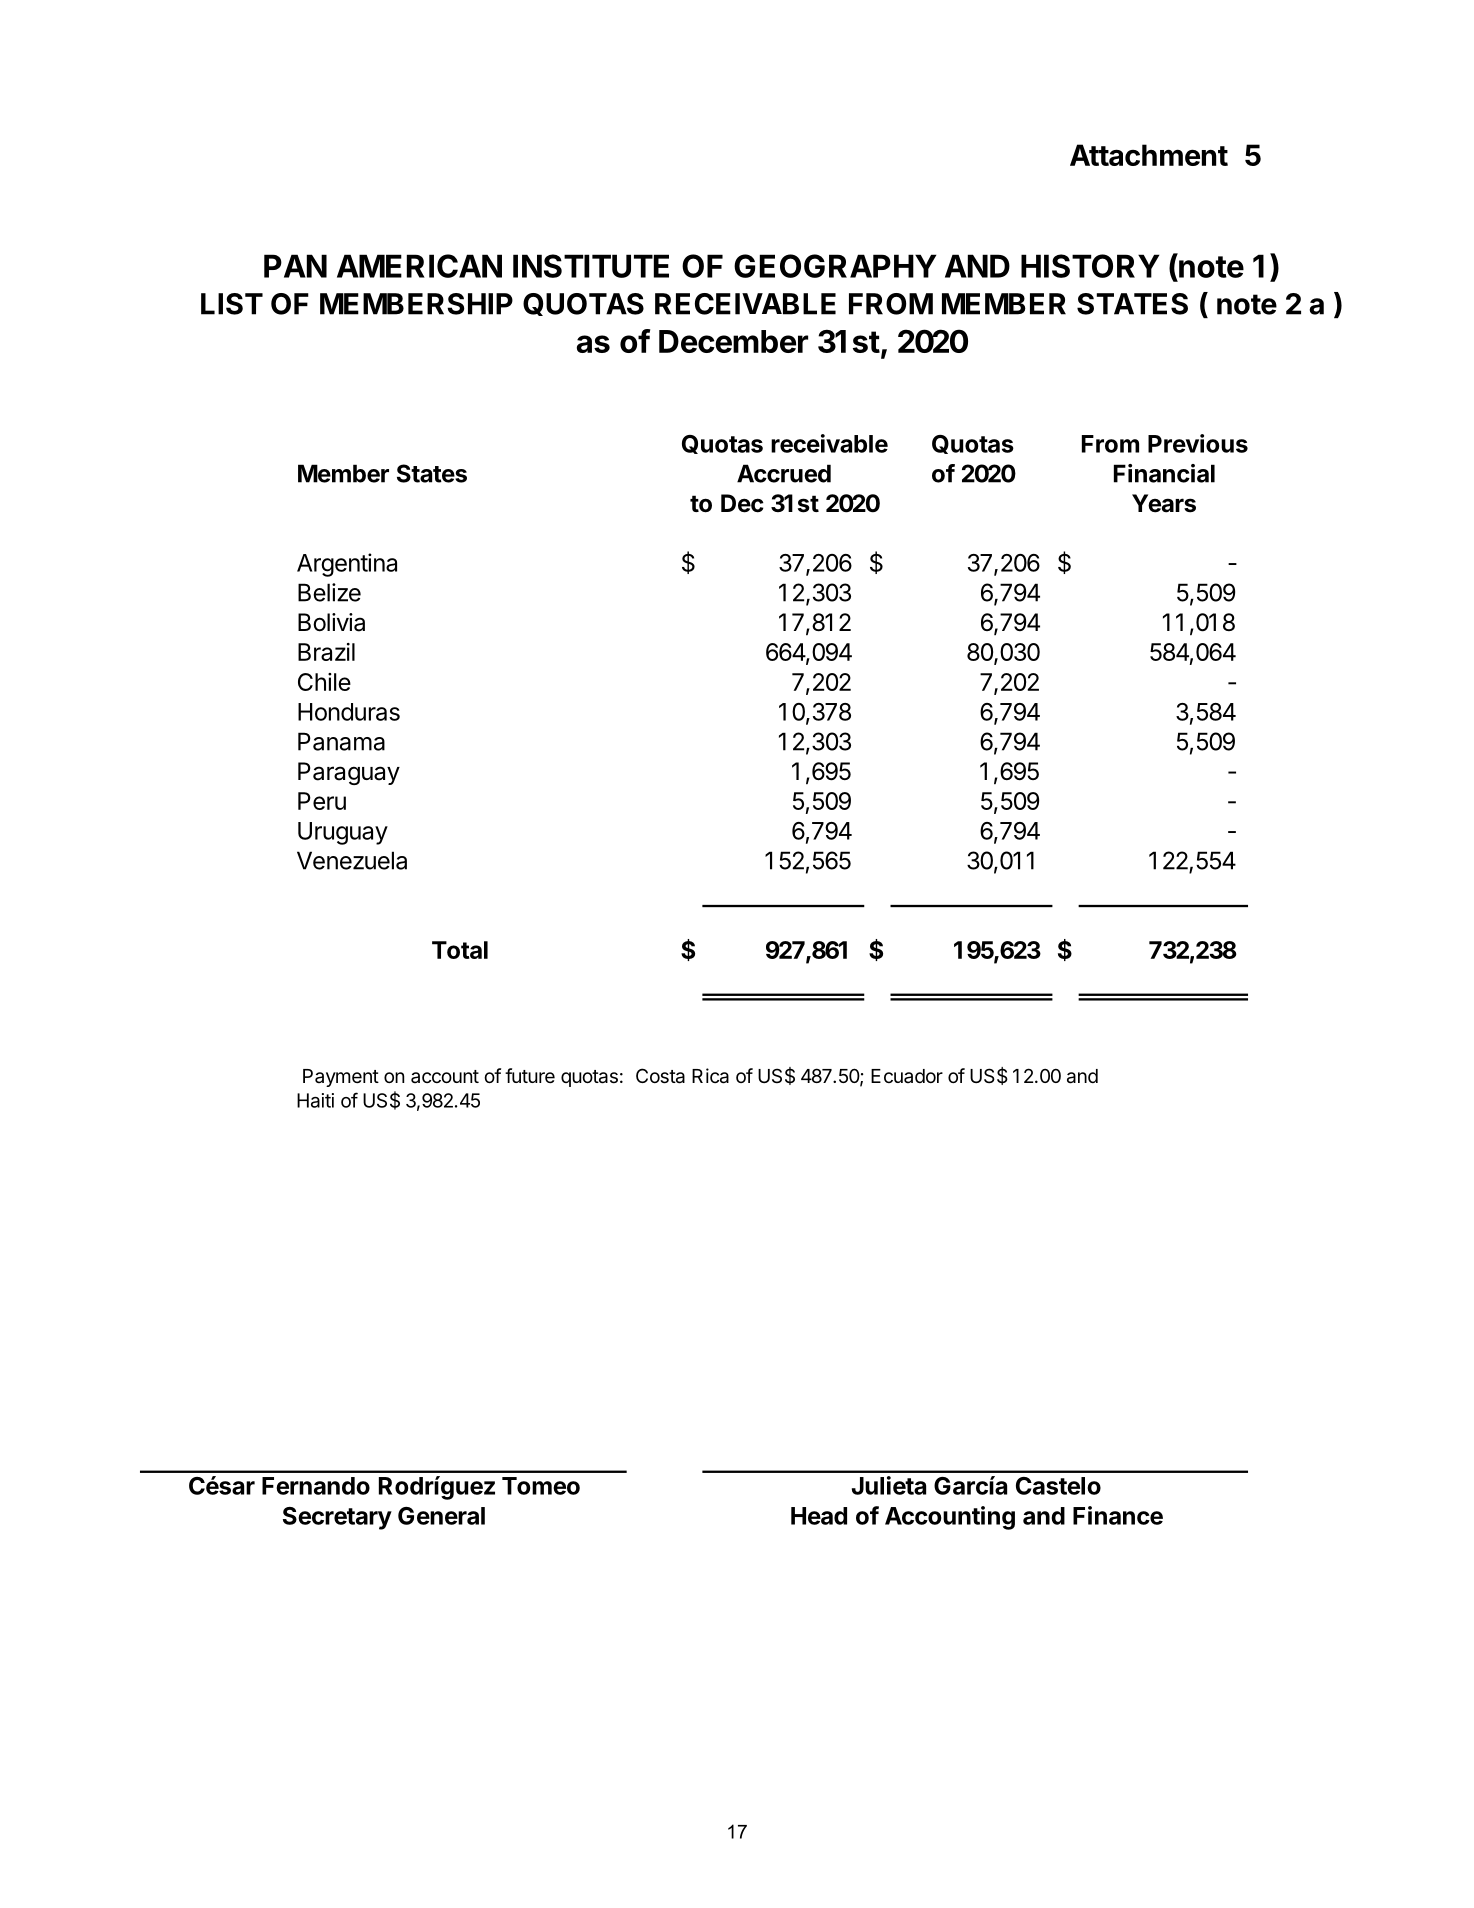  Describe the element at coordinates (341, 1078) in the screenshot. I see `Payment` at that location.
